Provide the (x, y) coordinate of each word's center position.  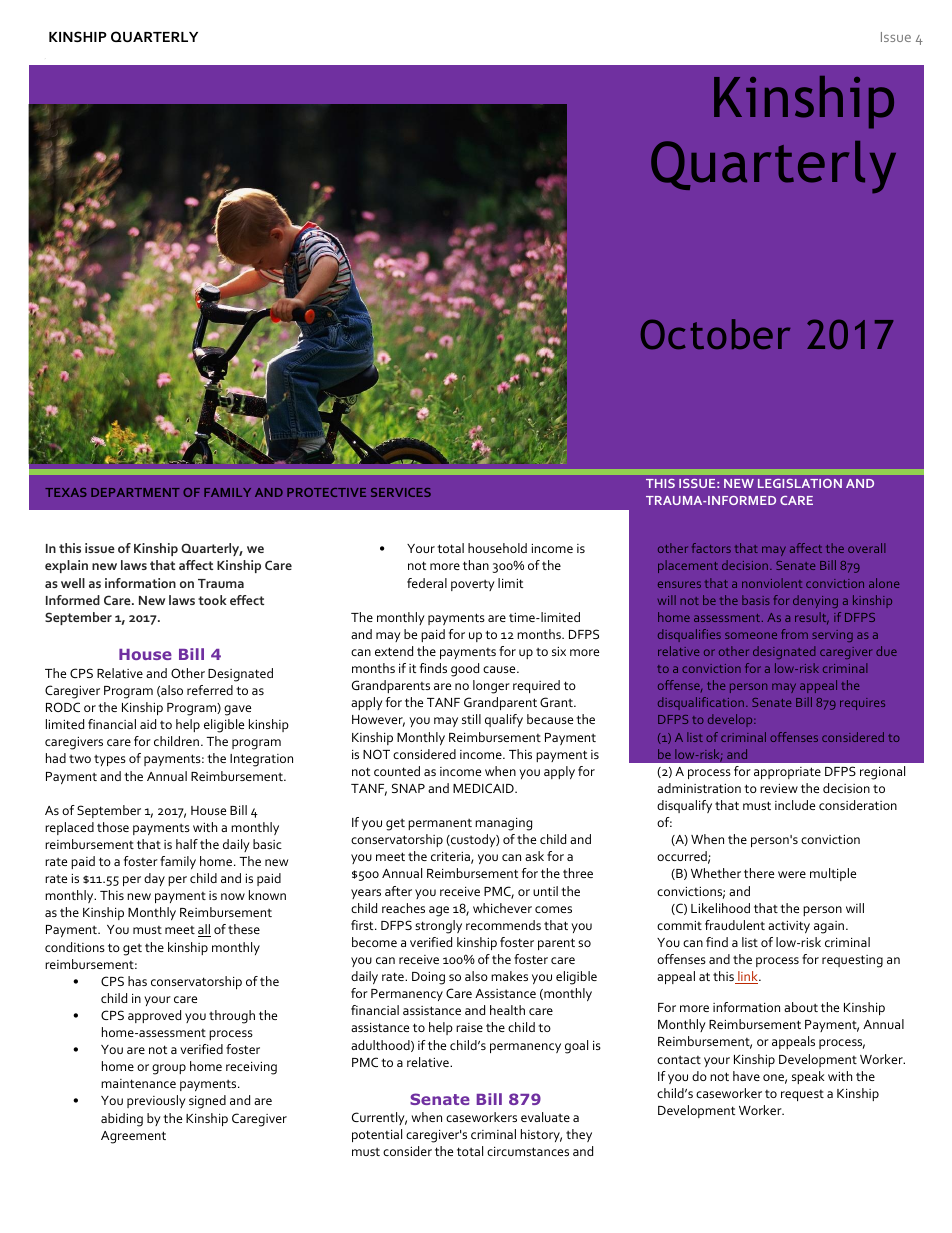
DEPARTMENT (135, 492)
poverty (473, 585)
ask (534, 856)
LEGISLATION (800, 483)
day (154, 879)
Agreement (133, 1137)
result (812, 618)
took (212, 600)
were (792, 874)
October (715, 334)
